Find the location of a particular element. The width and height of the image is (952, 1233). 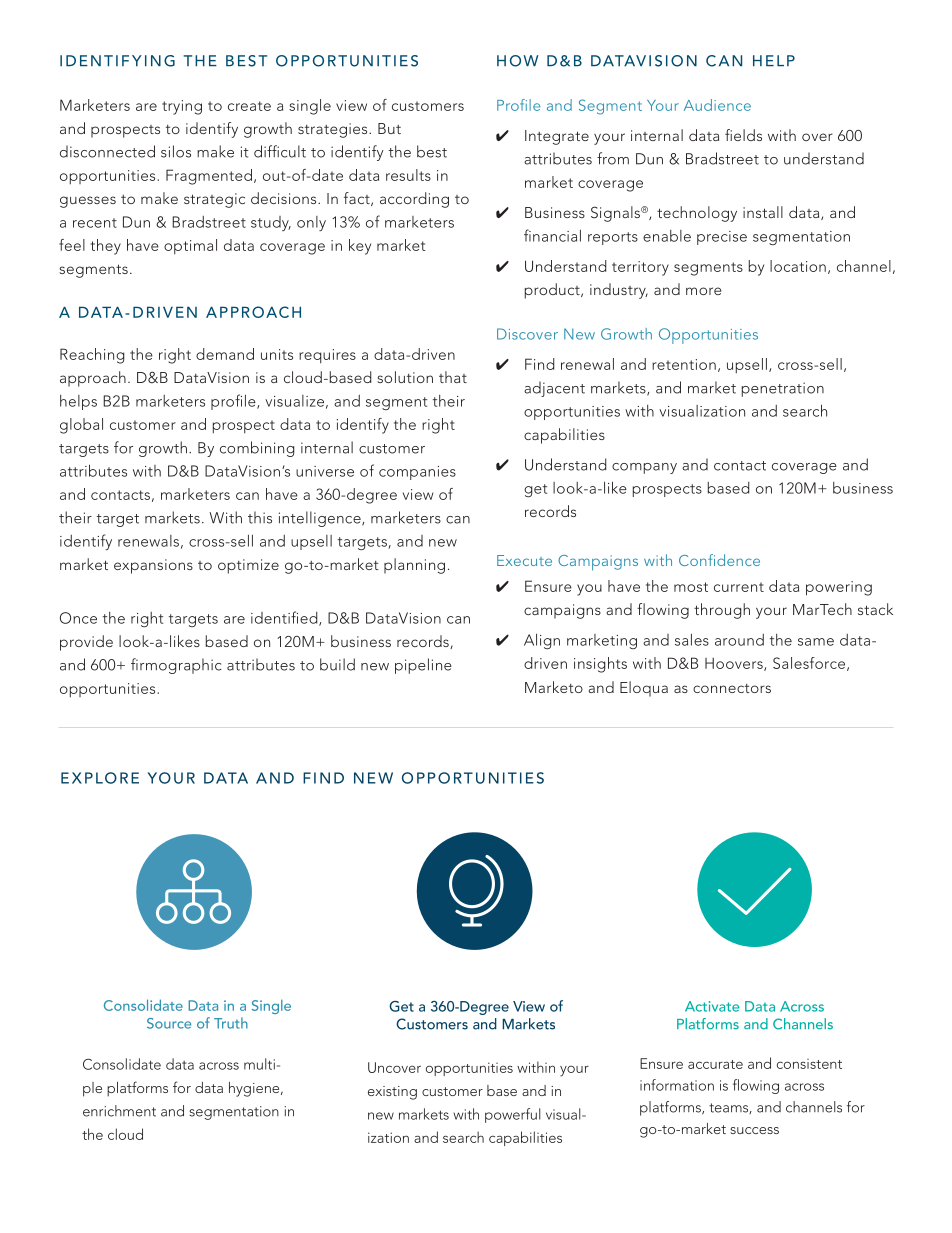

Integrate is located at coordinates (557, 137).
